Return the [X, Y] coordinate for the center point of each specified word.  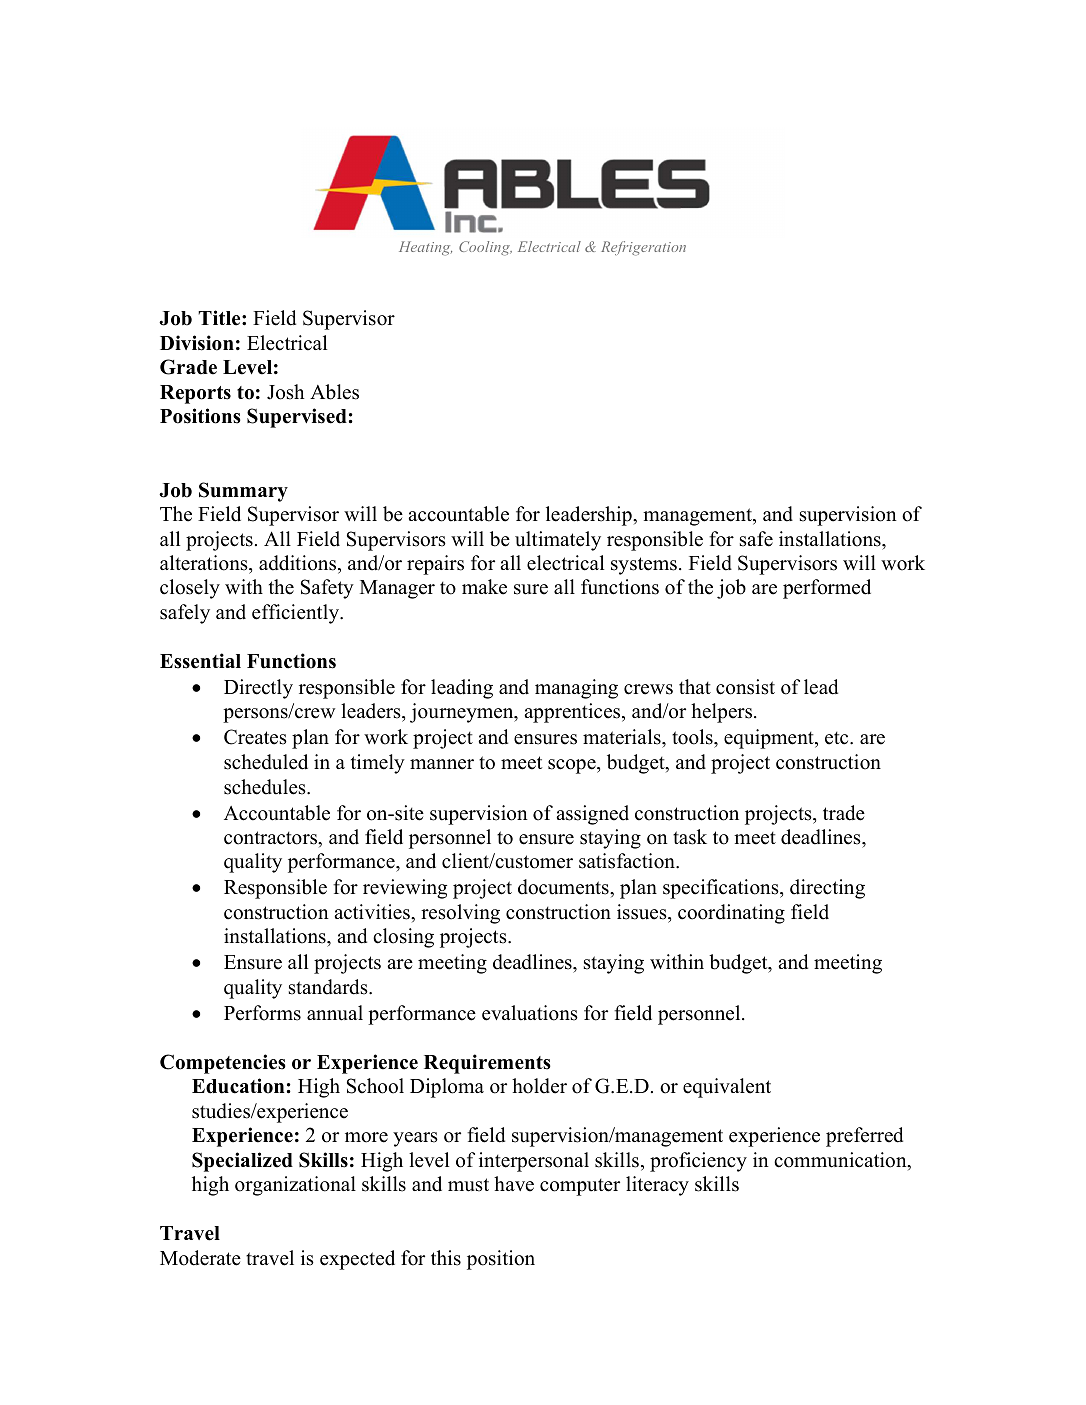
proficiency [698, 1162]
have [514, 1184]
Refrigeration [643, 248]
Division [197, 343]
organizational [295, 1186]
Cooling [485, 248]
